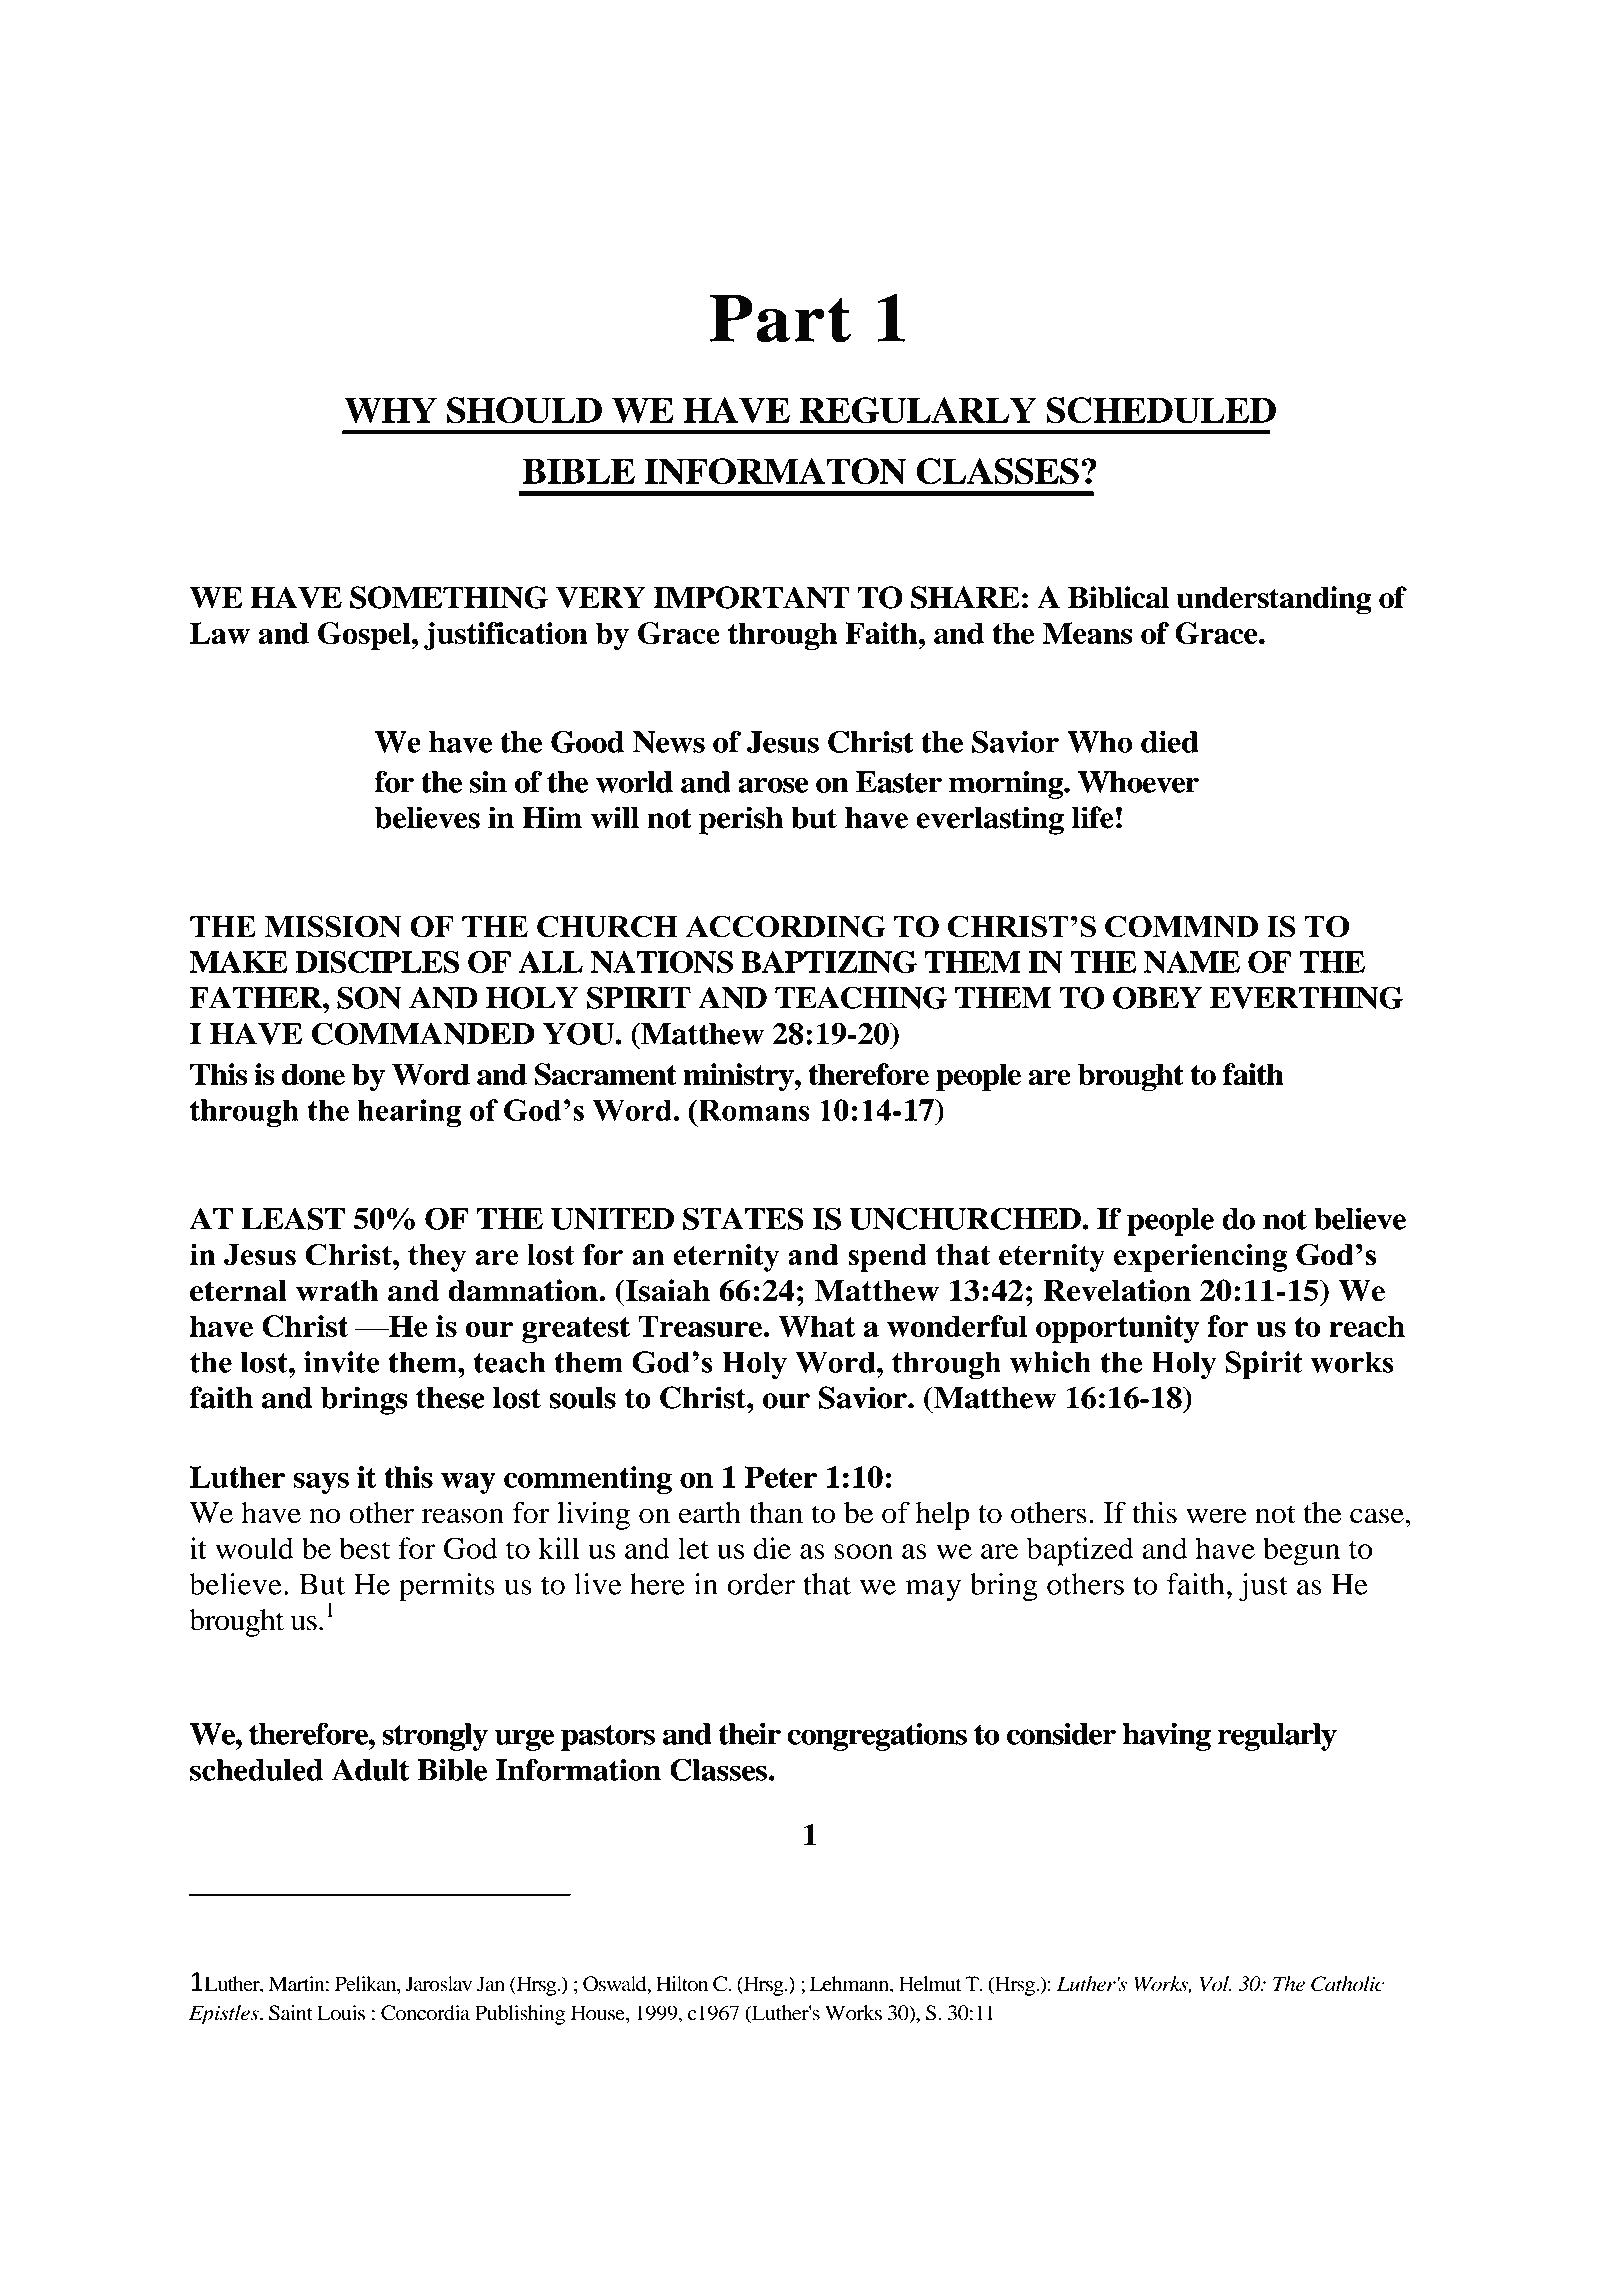  What do you see at coordinates (1170, 742) in the screenshot?
I see `died` at bounding box center [1170, 742].
